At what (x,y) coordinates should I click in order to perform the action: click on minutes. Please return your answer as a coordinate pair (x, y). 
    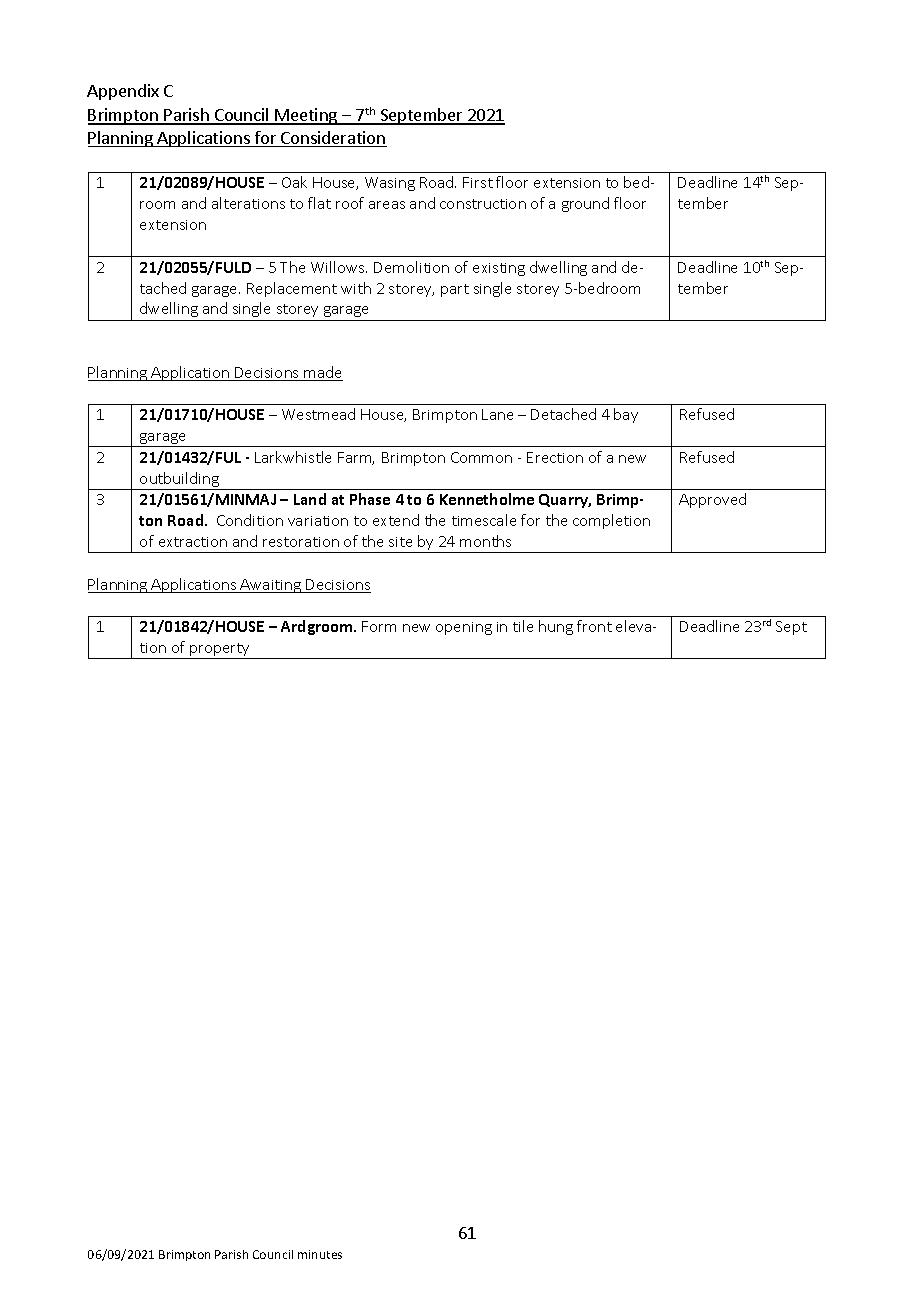
    Looking at the image, I should click on (320, 1254).
